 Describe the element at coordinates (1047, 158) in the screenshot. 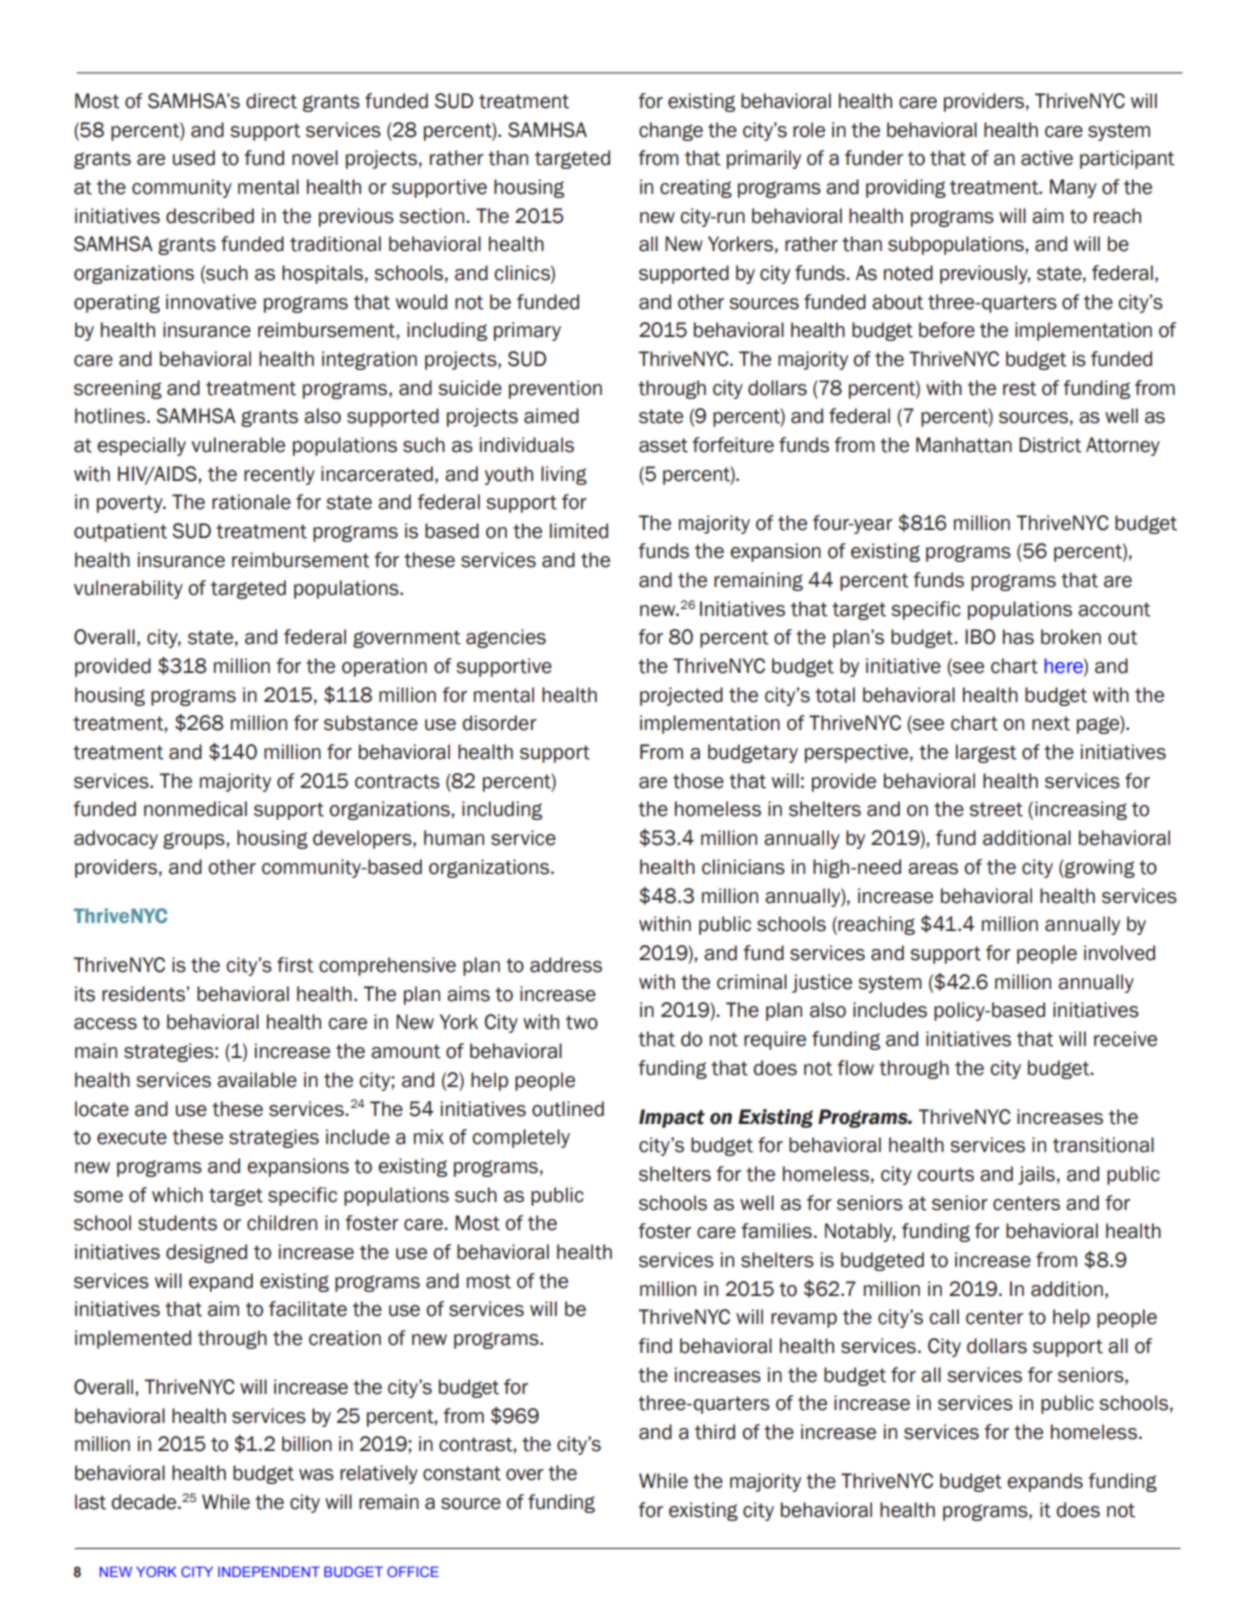

I see `active` at that location.
